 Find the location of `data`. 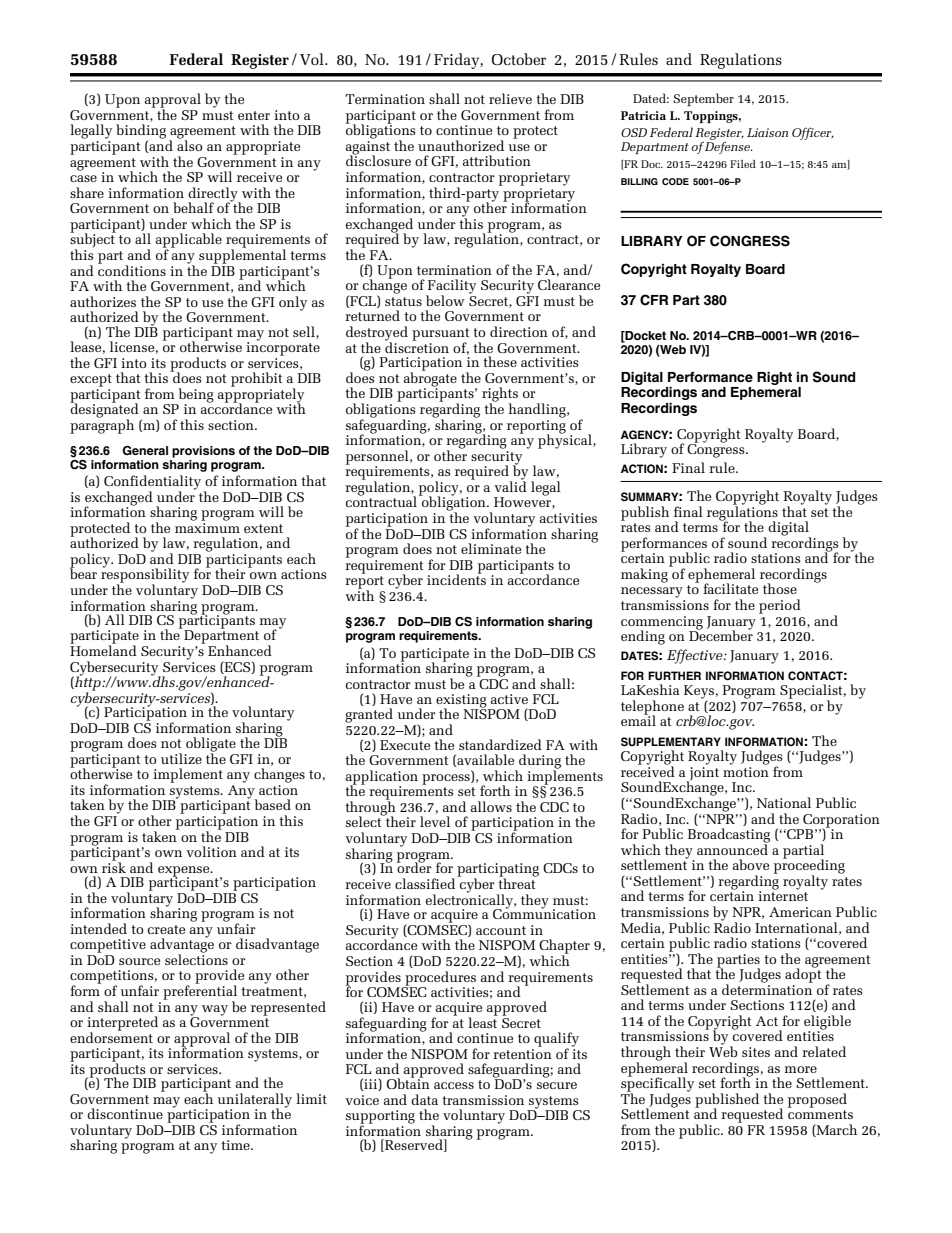

data is located at coordinates (424, 1099).
